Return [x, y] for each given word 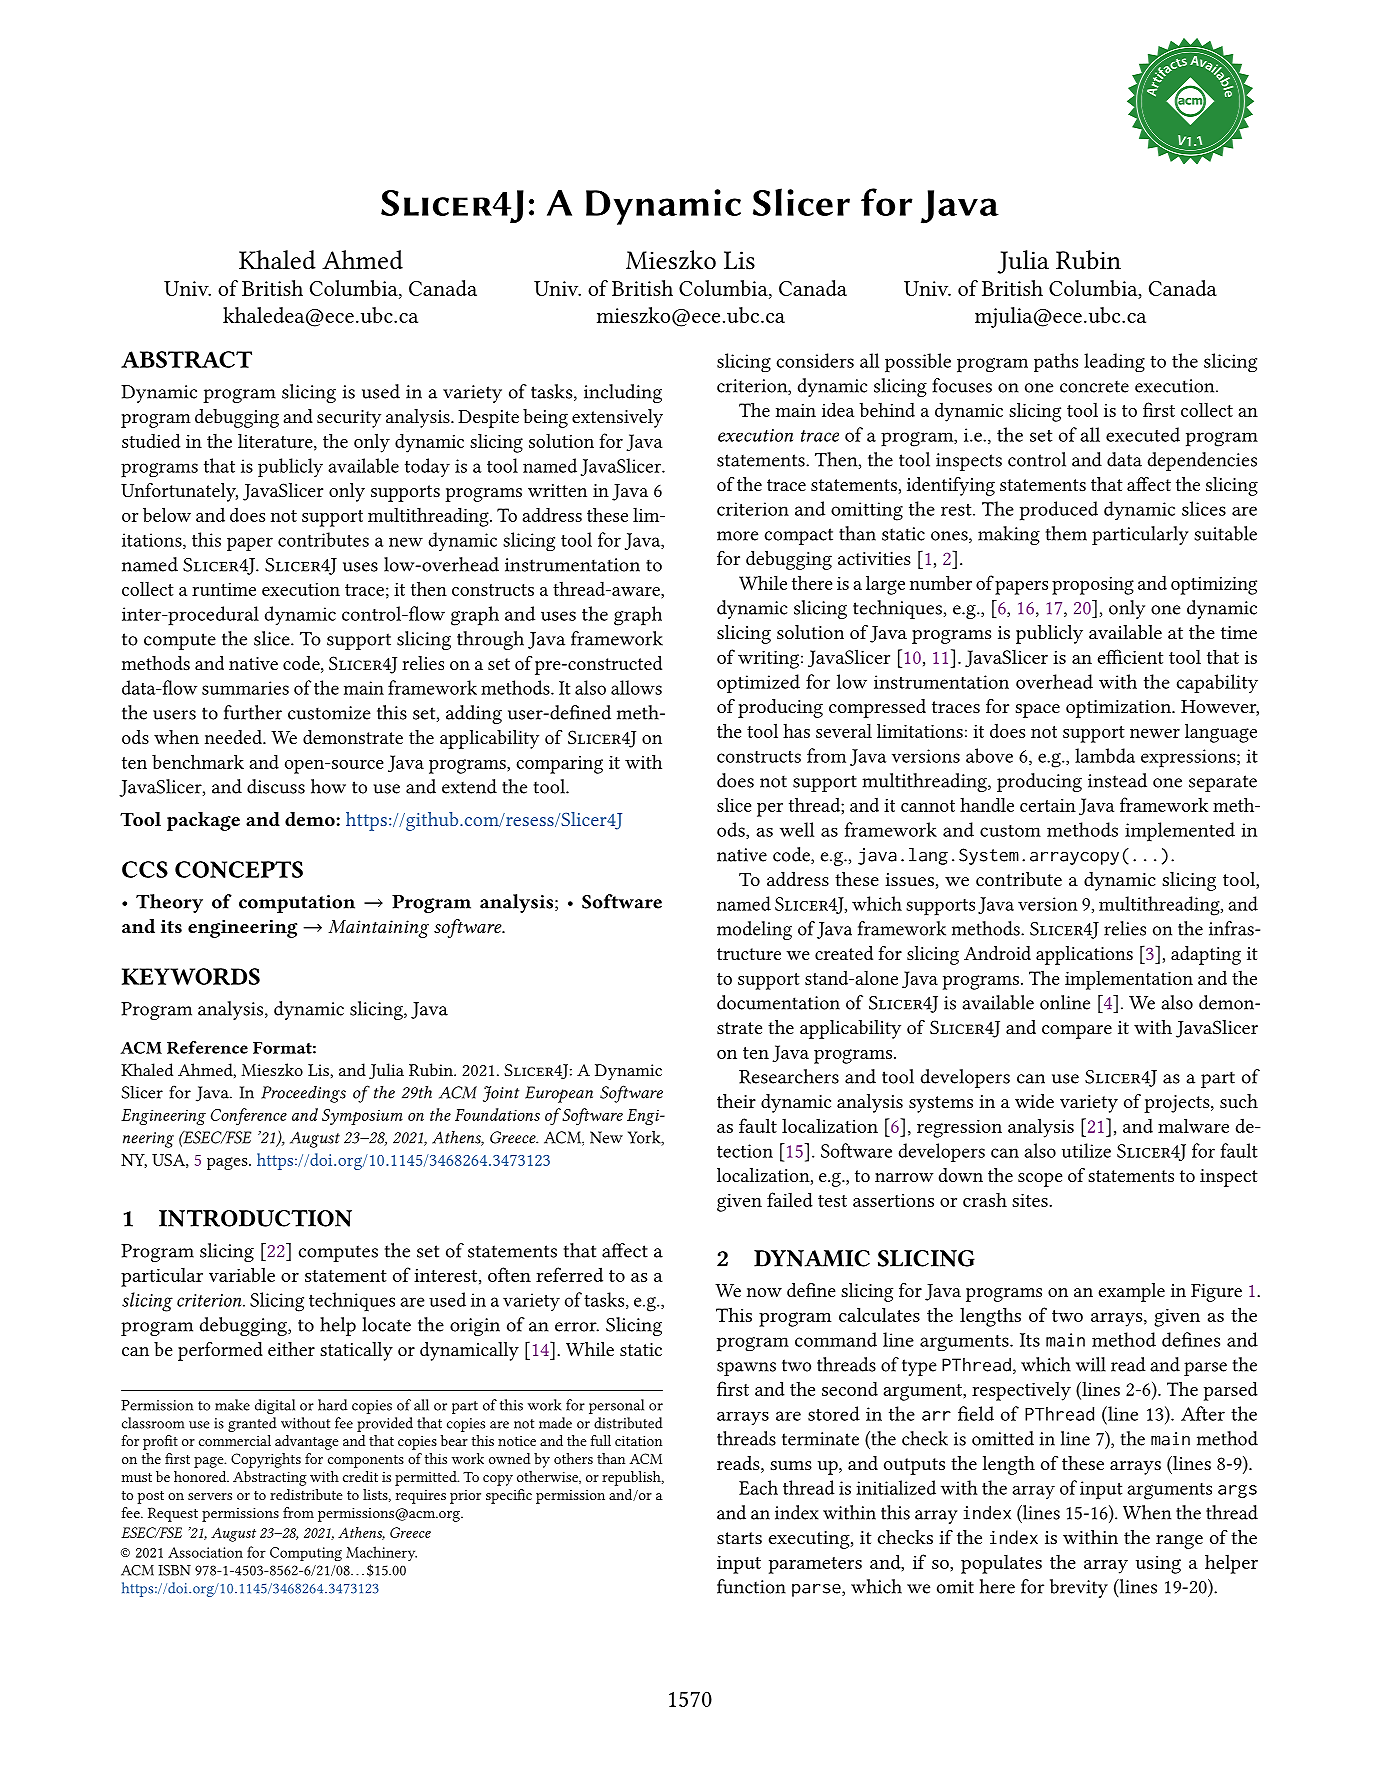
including [623, 393]
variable [242, 1274]
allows [636, 687]
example [1132, 1292]
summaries [245, 688]
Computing [306, 1554]
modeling [754, 930]
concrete [1094, 386]
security [349, 419]
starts [739, 1538]
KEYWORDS [191, 976]
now [764, 1292]
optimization [1120, 709]
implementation [1129, 980]
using [1158, 1565]
